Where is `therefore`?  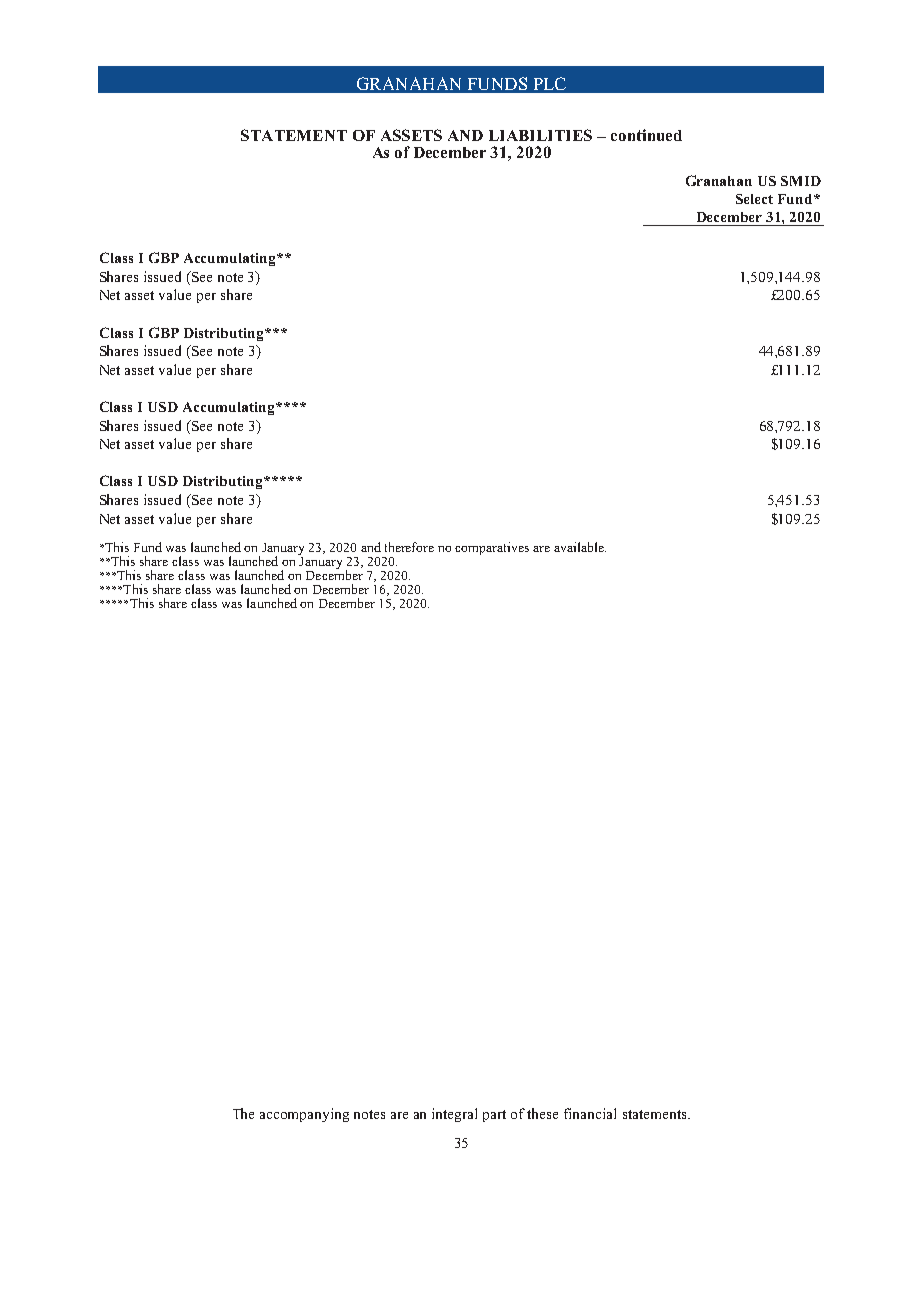 therefore is located at coordinates (409, 547).
